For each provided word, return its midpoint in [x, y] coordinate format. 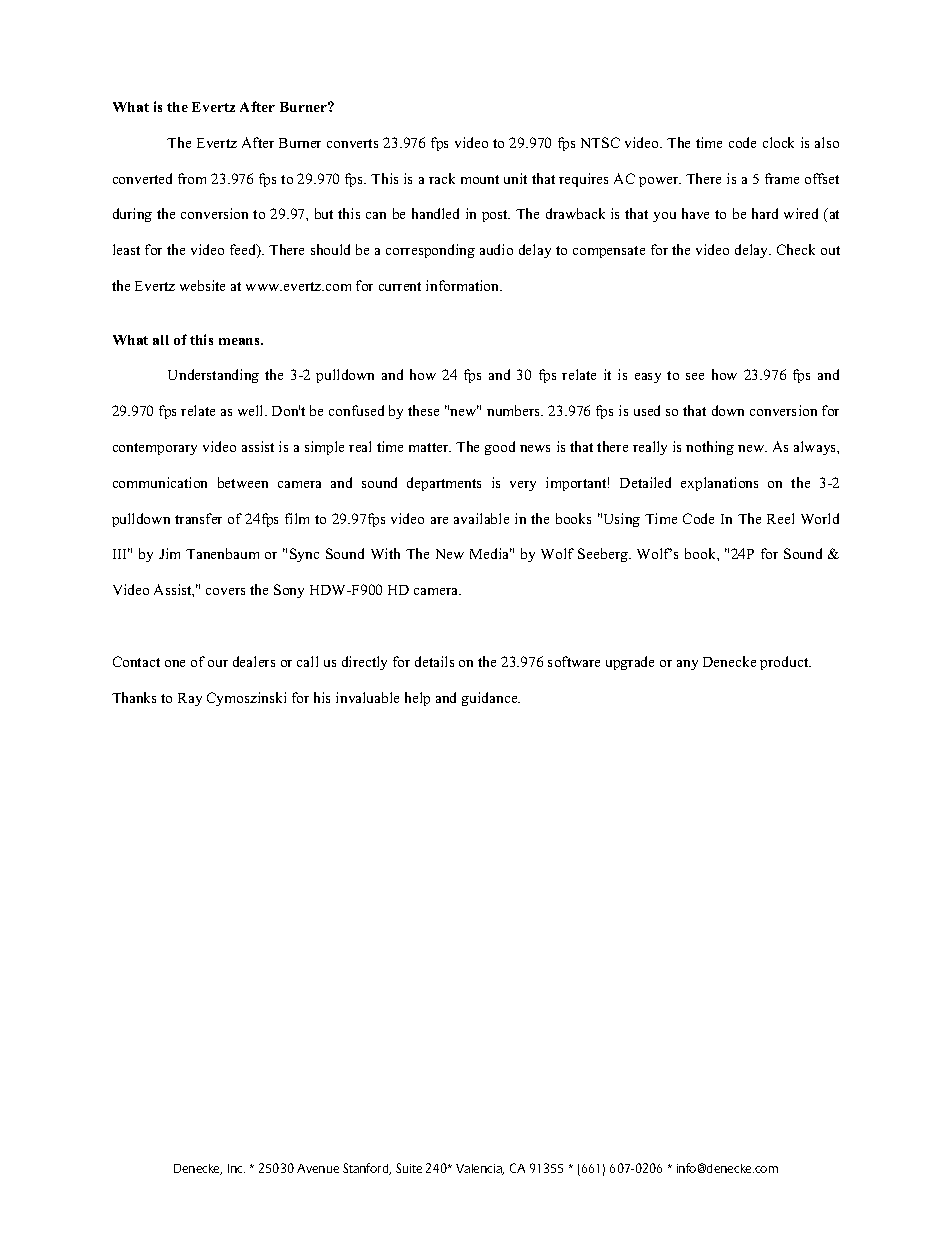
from [192, 178]
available [481, 518]
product [785, 663]
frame [782, 178]
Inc [236, 1168]
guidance [491, 699]
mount [480, 179]
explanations [719, 484]
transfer [198, 518]
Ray [190, 699]
